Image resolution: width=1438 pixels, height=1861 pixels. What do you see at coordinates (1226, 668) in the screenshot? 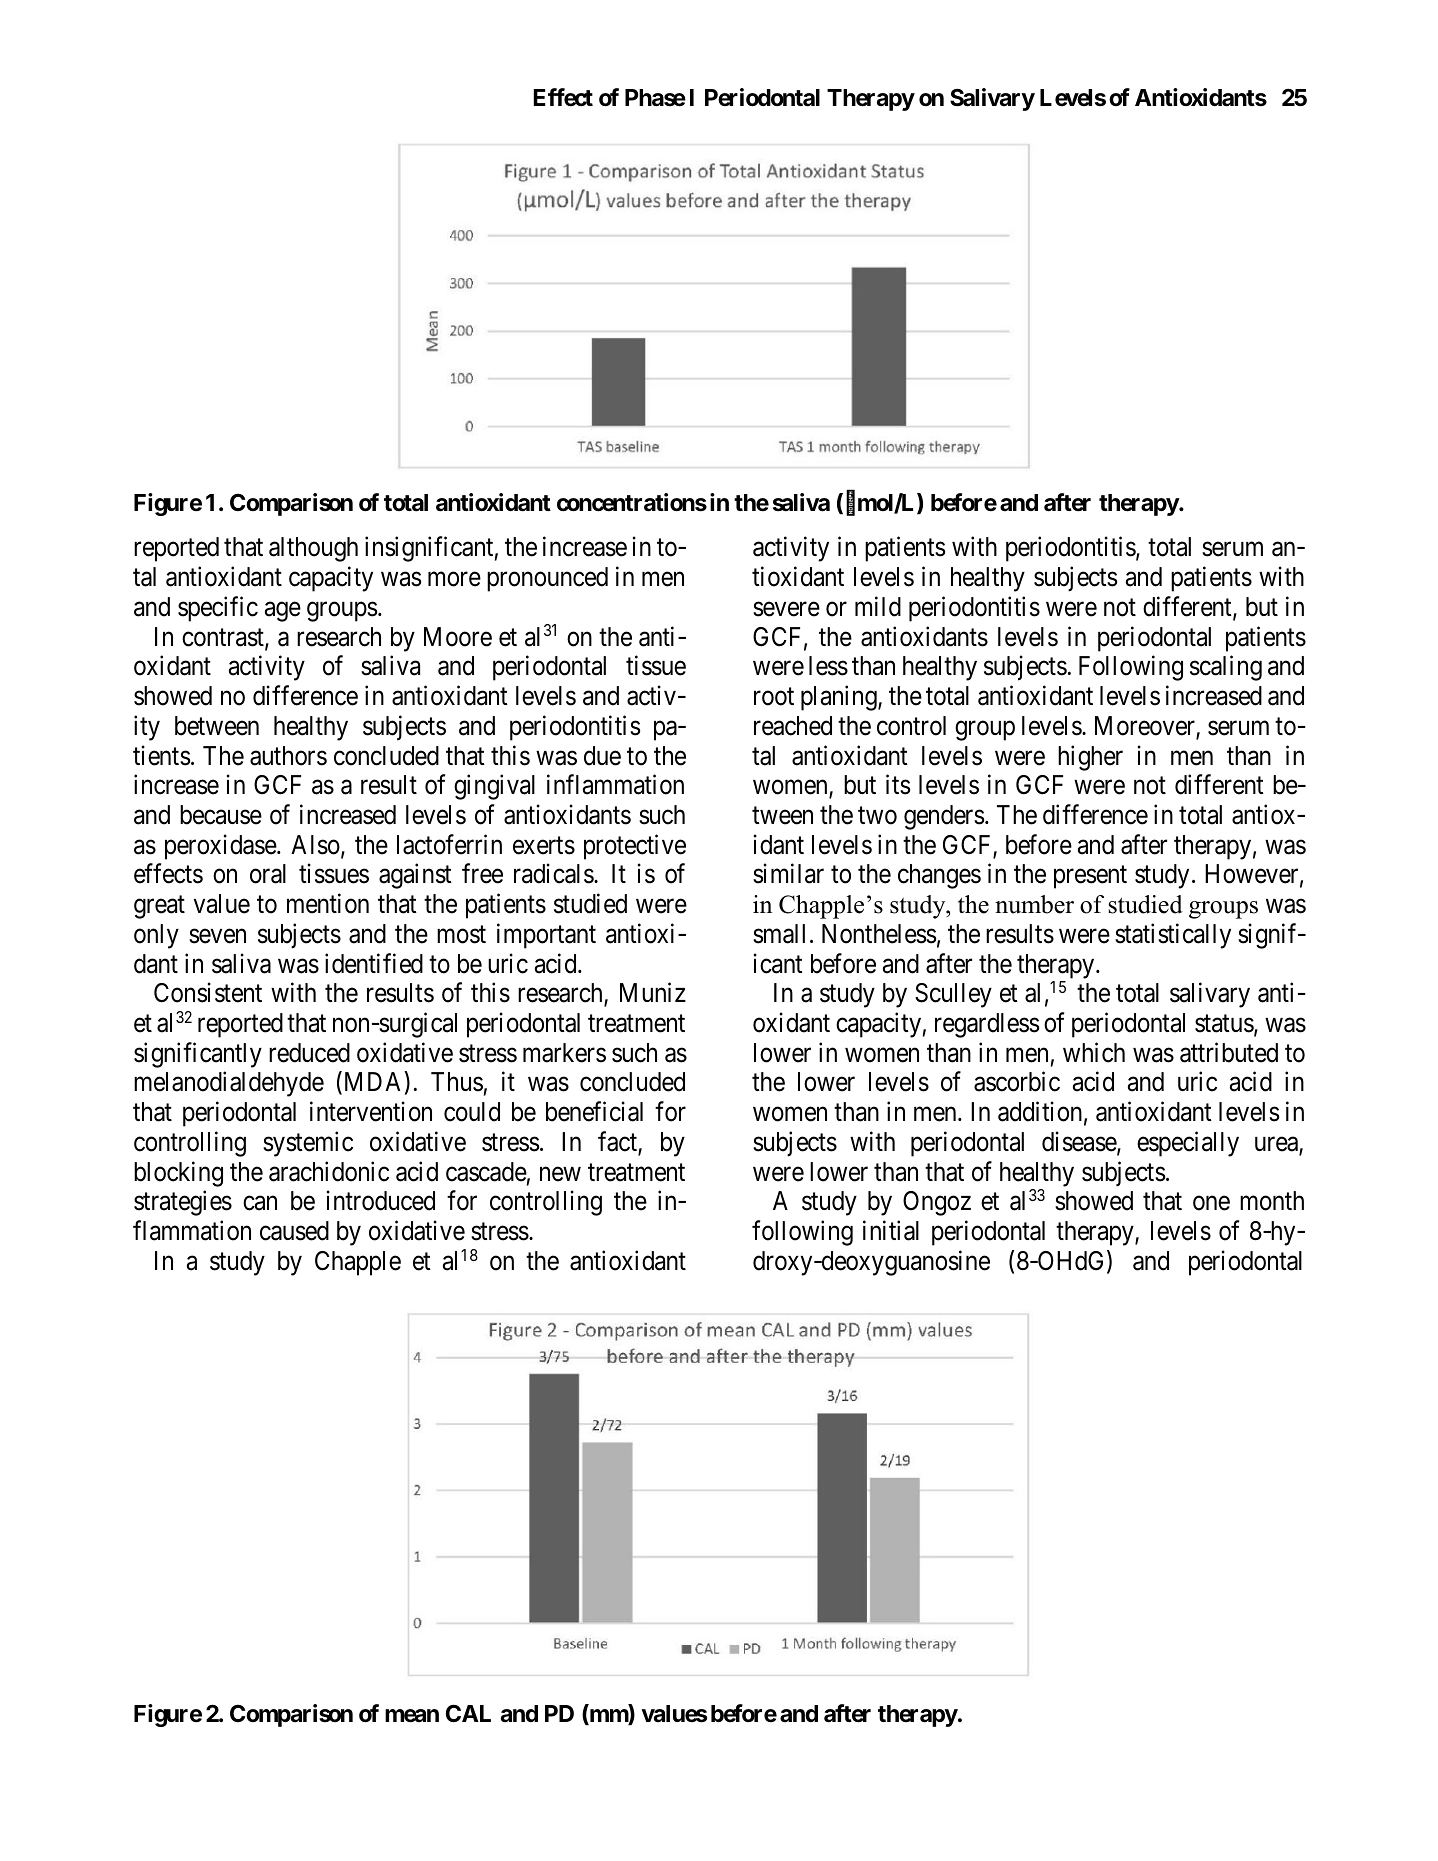
I see `scaling` at bounding box center [1226, 668].
